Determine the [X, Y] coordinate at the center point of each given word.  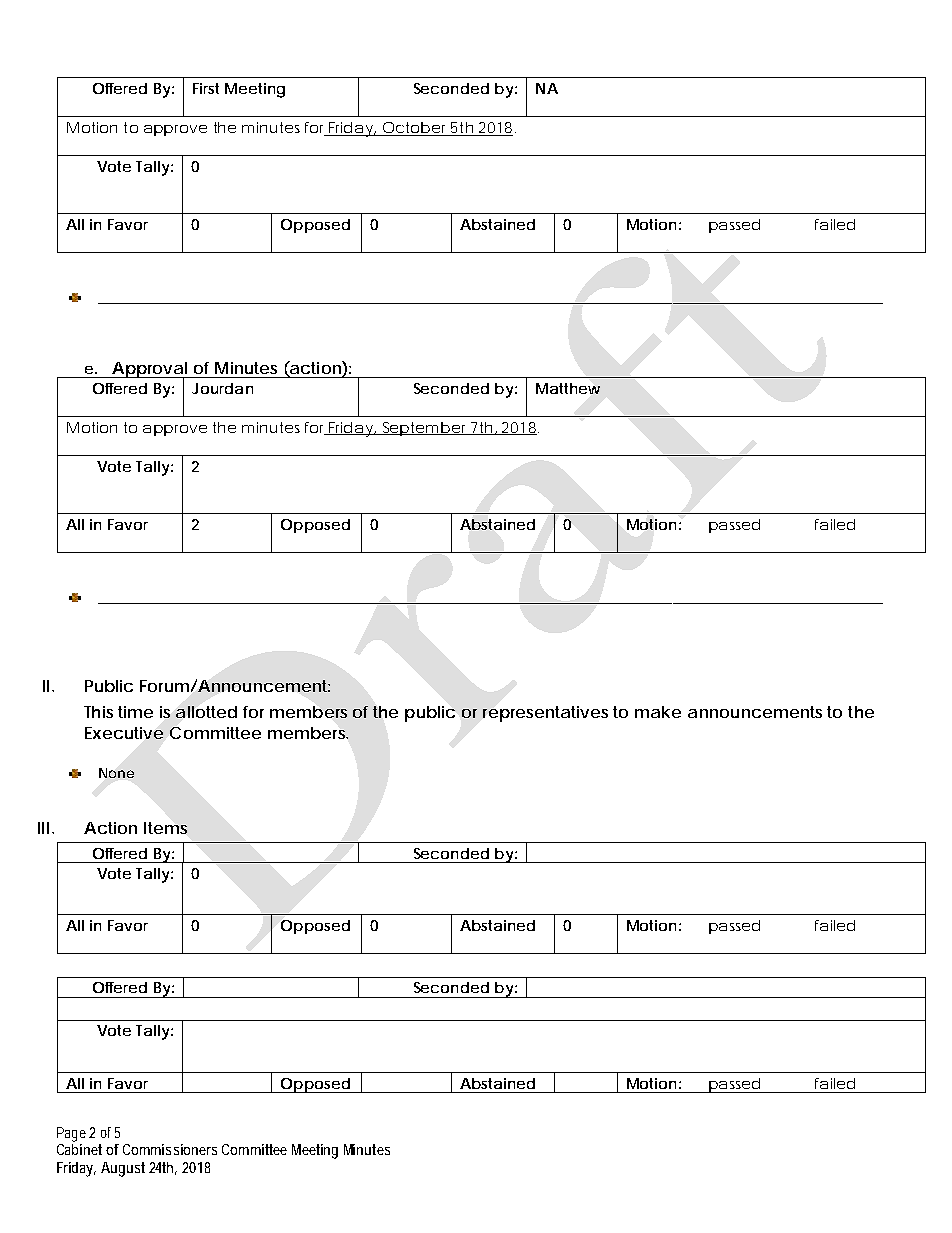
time [135, 712]
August [123, 1169]
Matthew [568, 388]
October [415, 129]
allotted [206, 712]
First [206, 88]
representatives [545, 714]
